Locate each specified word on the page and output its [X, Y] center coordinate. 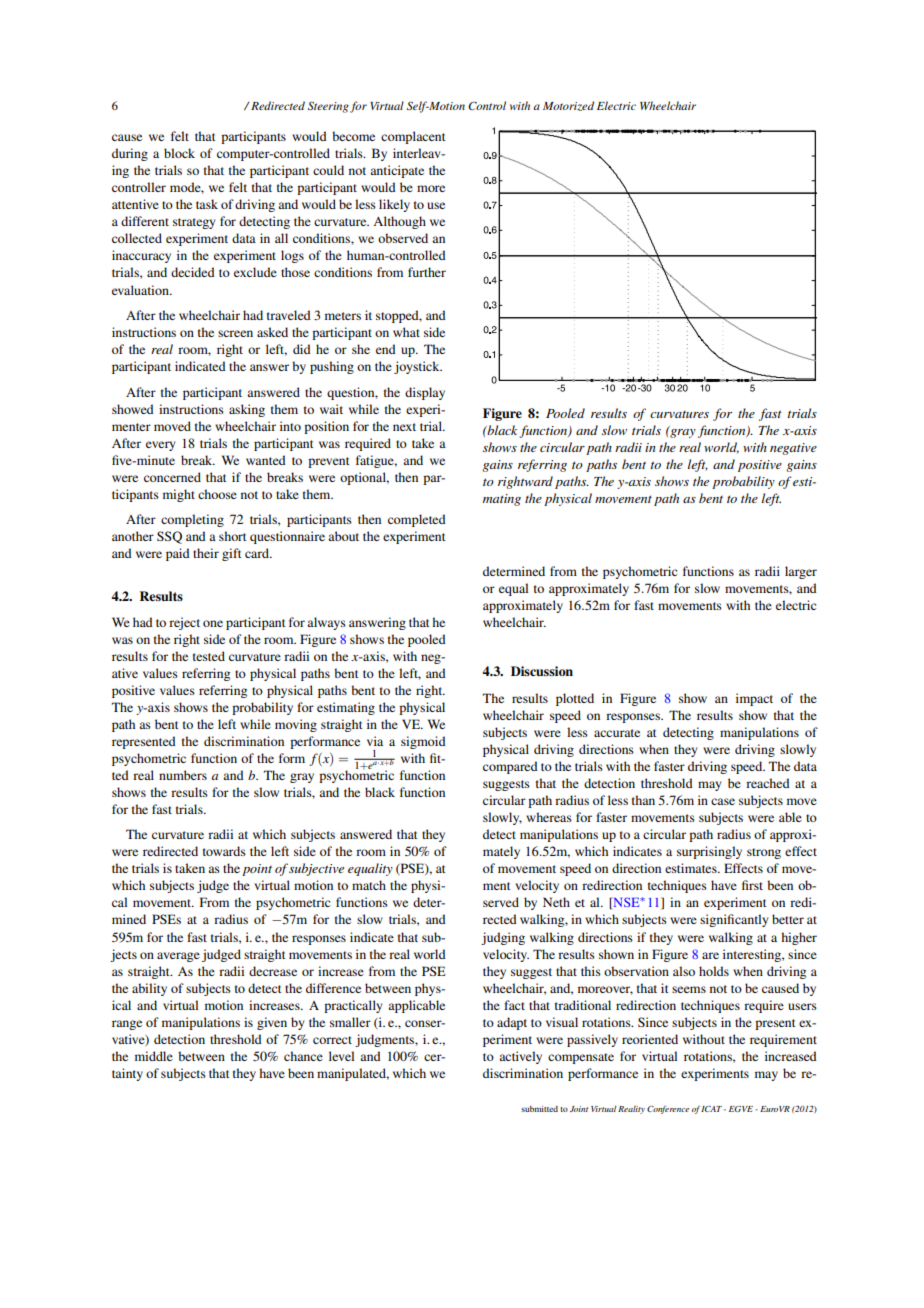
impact [754, 699]
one [213, 623]
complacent [413, 137]
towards [224, 851]
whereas [549, 817]
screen [235, 333]
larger [801, 572]
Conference [668, 1109]
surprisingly [709, 852]
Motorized [568, 106]
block [179, 153]
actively [520, 1057]
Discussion [542, 671]
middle [154, 1056]
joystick [418, 367]
